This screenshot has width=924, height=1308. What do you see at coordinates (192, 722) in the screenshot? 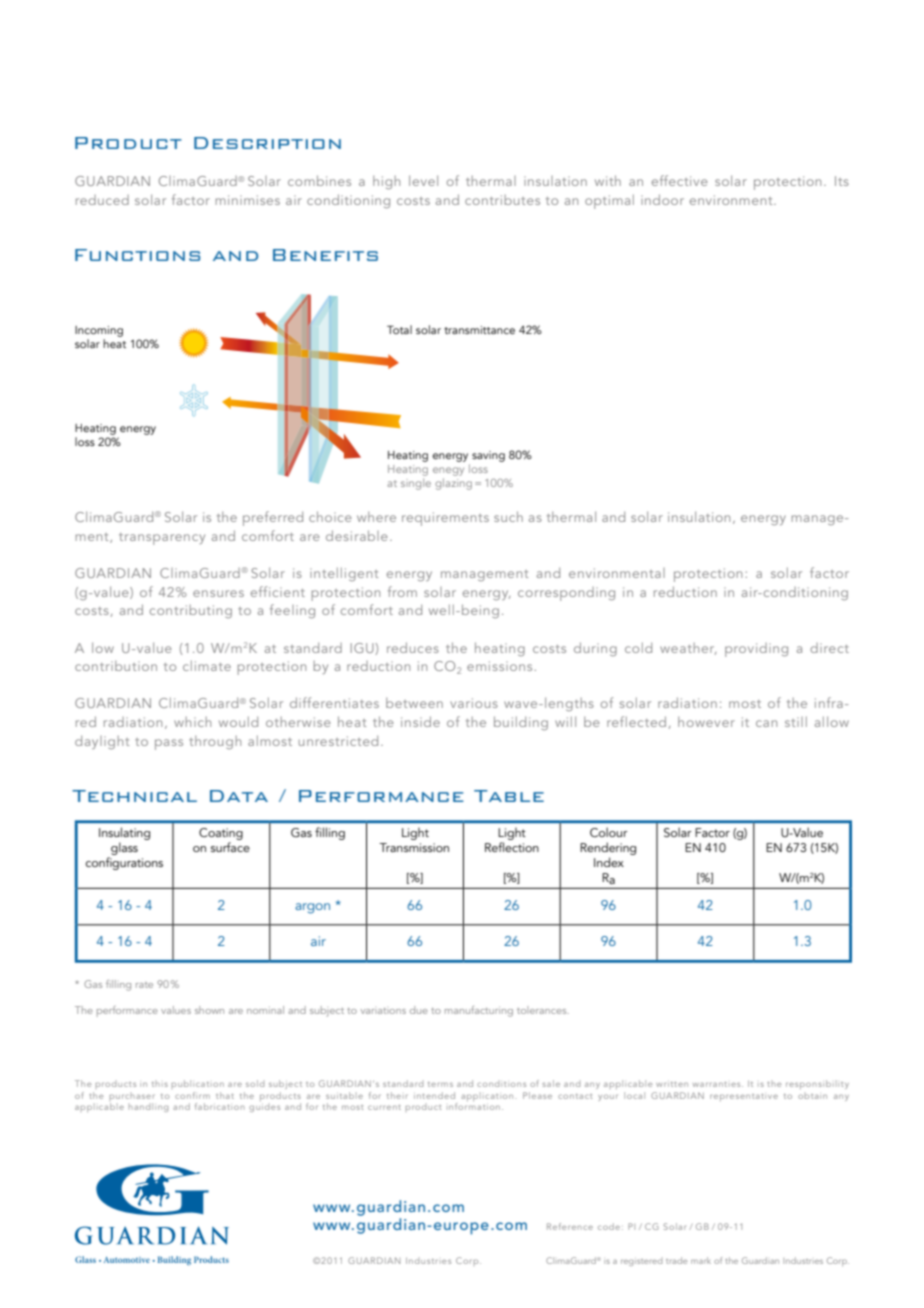
I see `which` at bounding box center [192, 722].
